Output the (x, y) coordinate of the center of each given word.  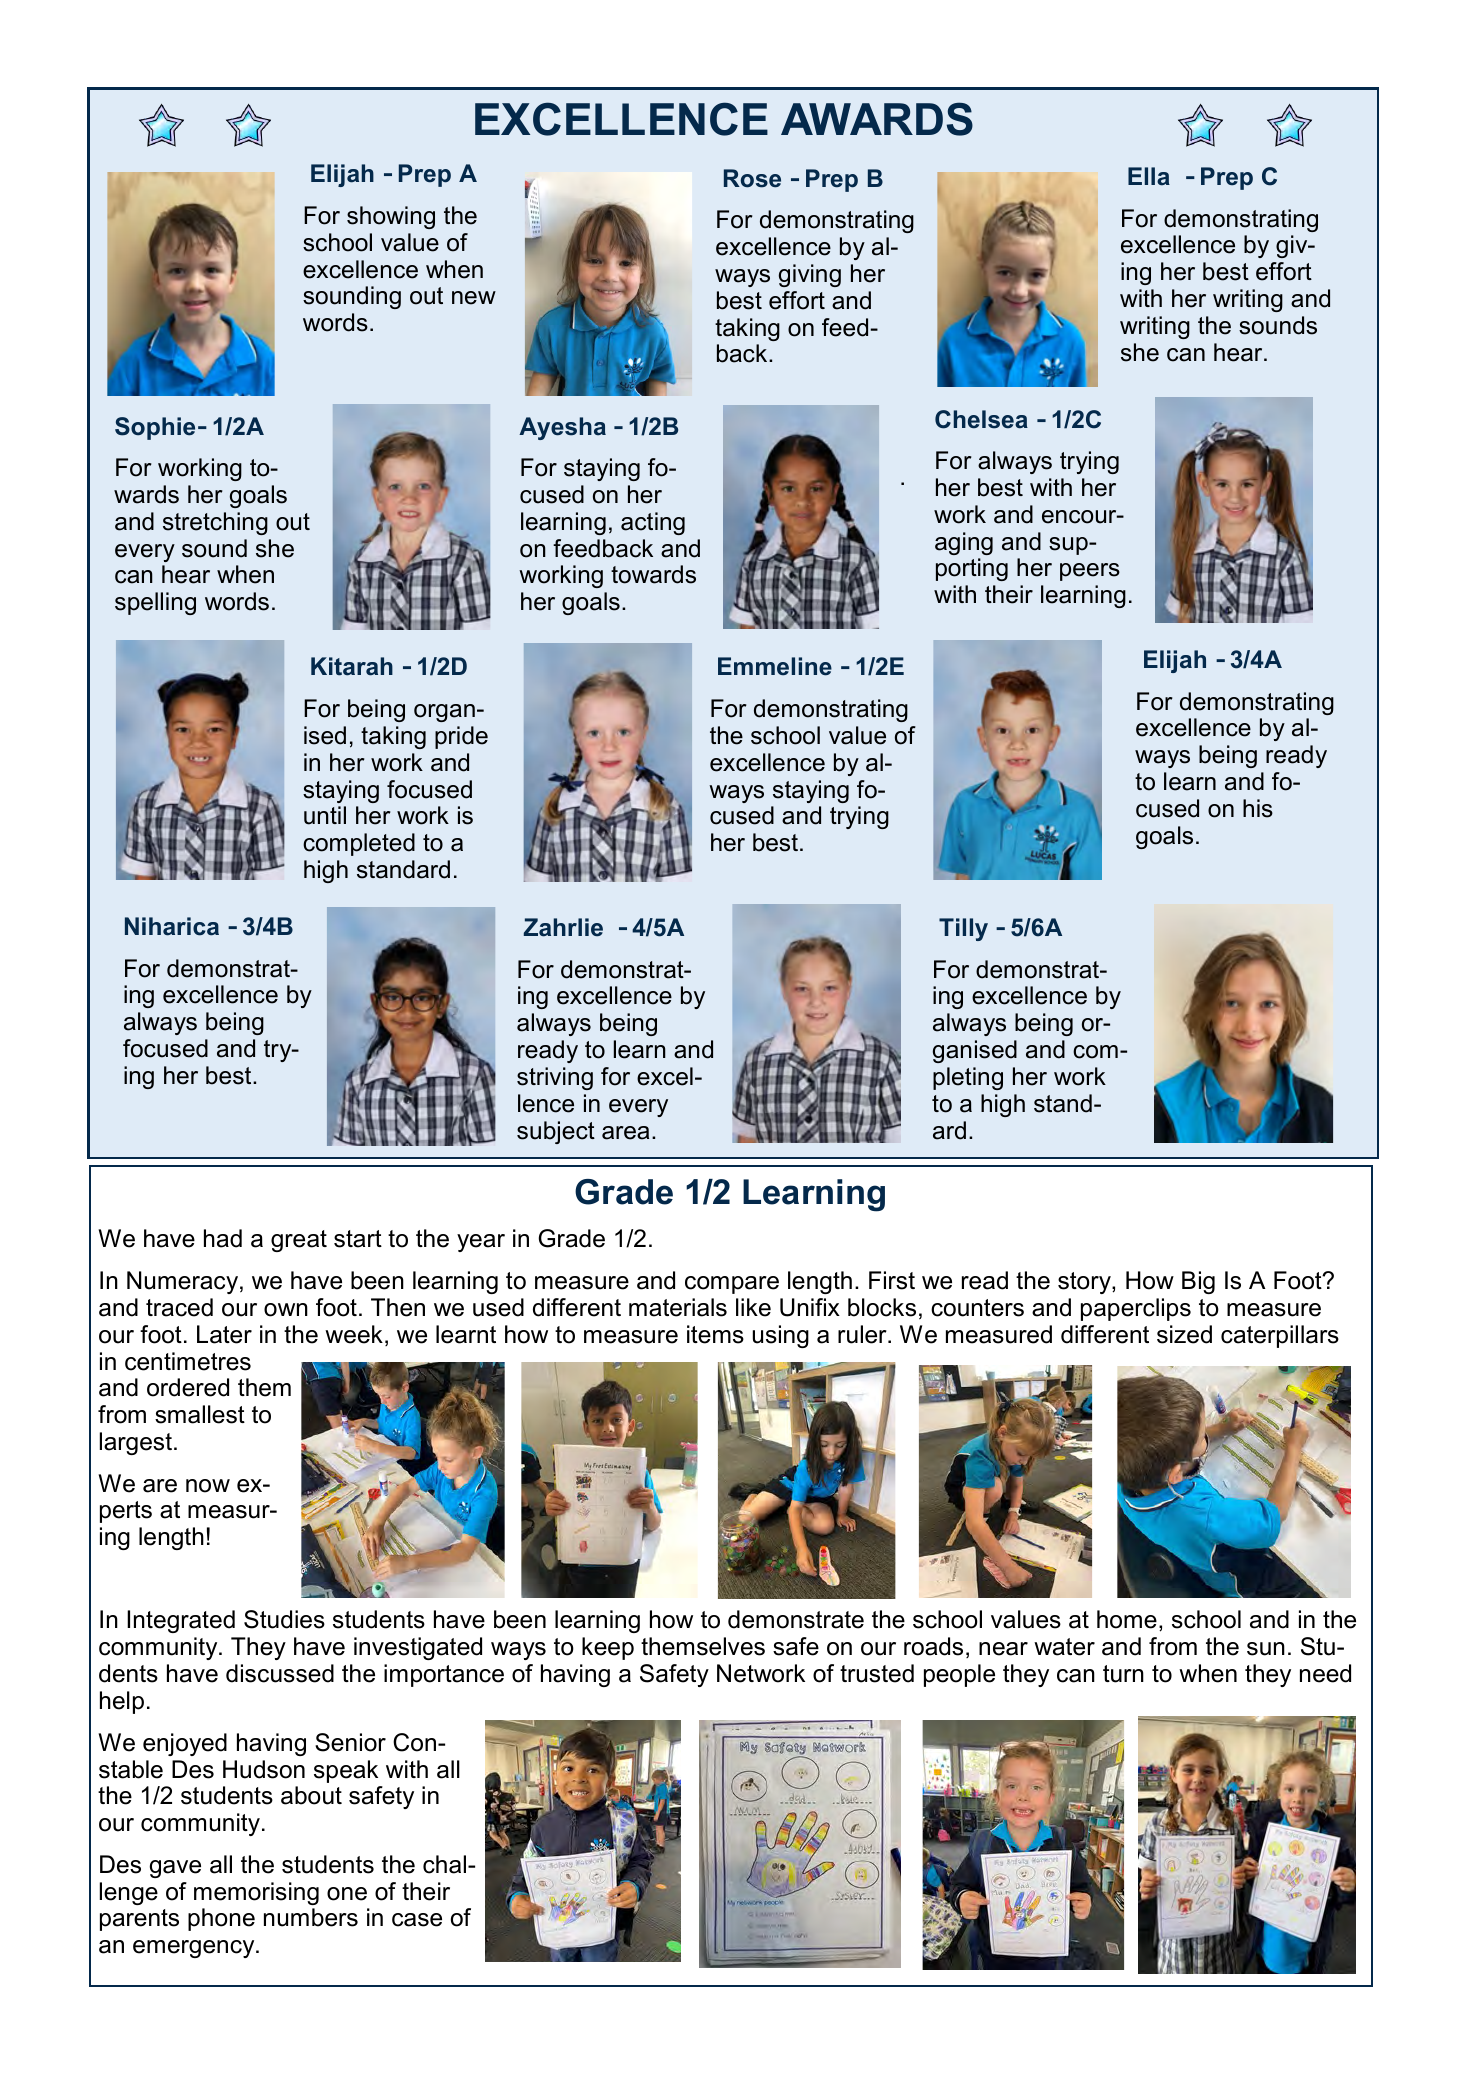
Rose (752, 178)
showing (391, 217)
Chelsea (981, 419)
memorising (256, 1893)
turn (1123, 1674)
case (417, 1920)
